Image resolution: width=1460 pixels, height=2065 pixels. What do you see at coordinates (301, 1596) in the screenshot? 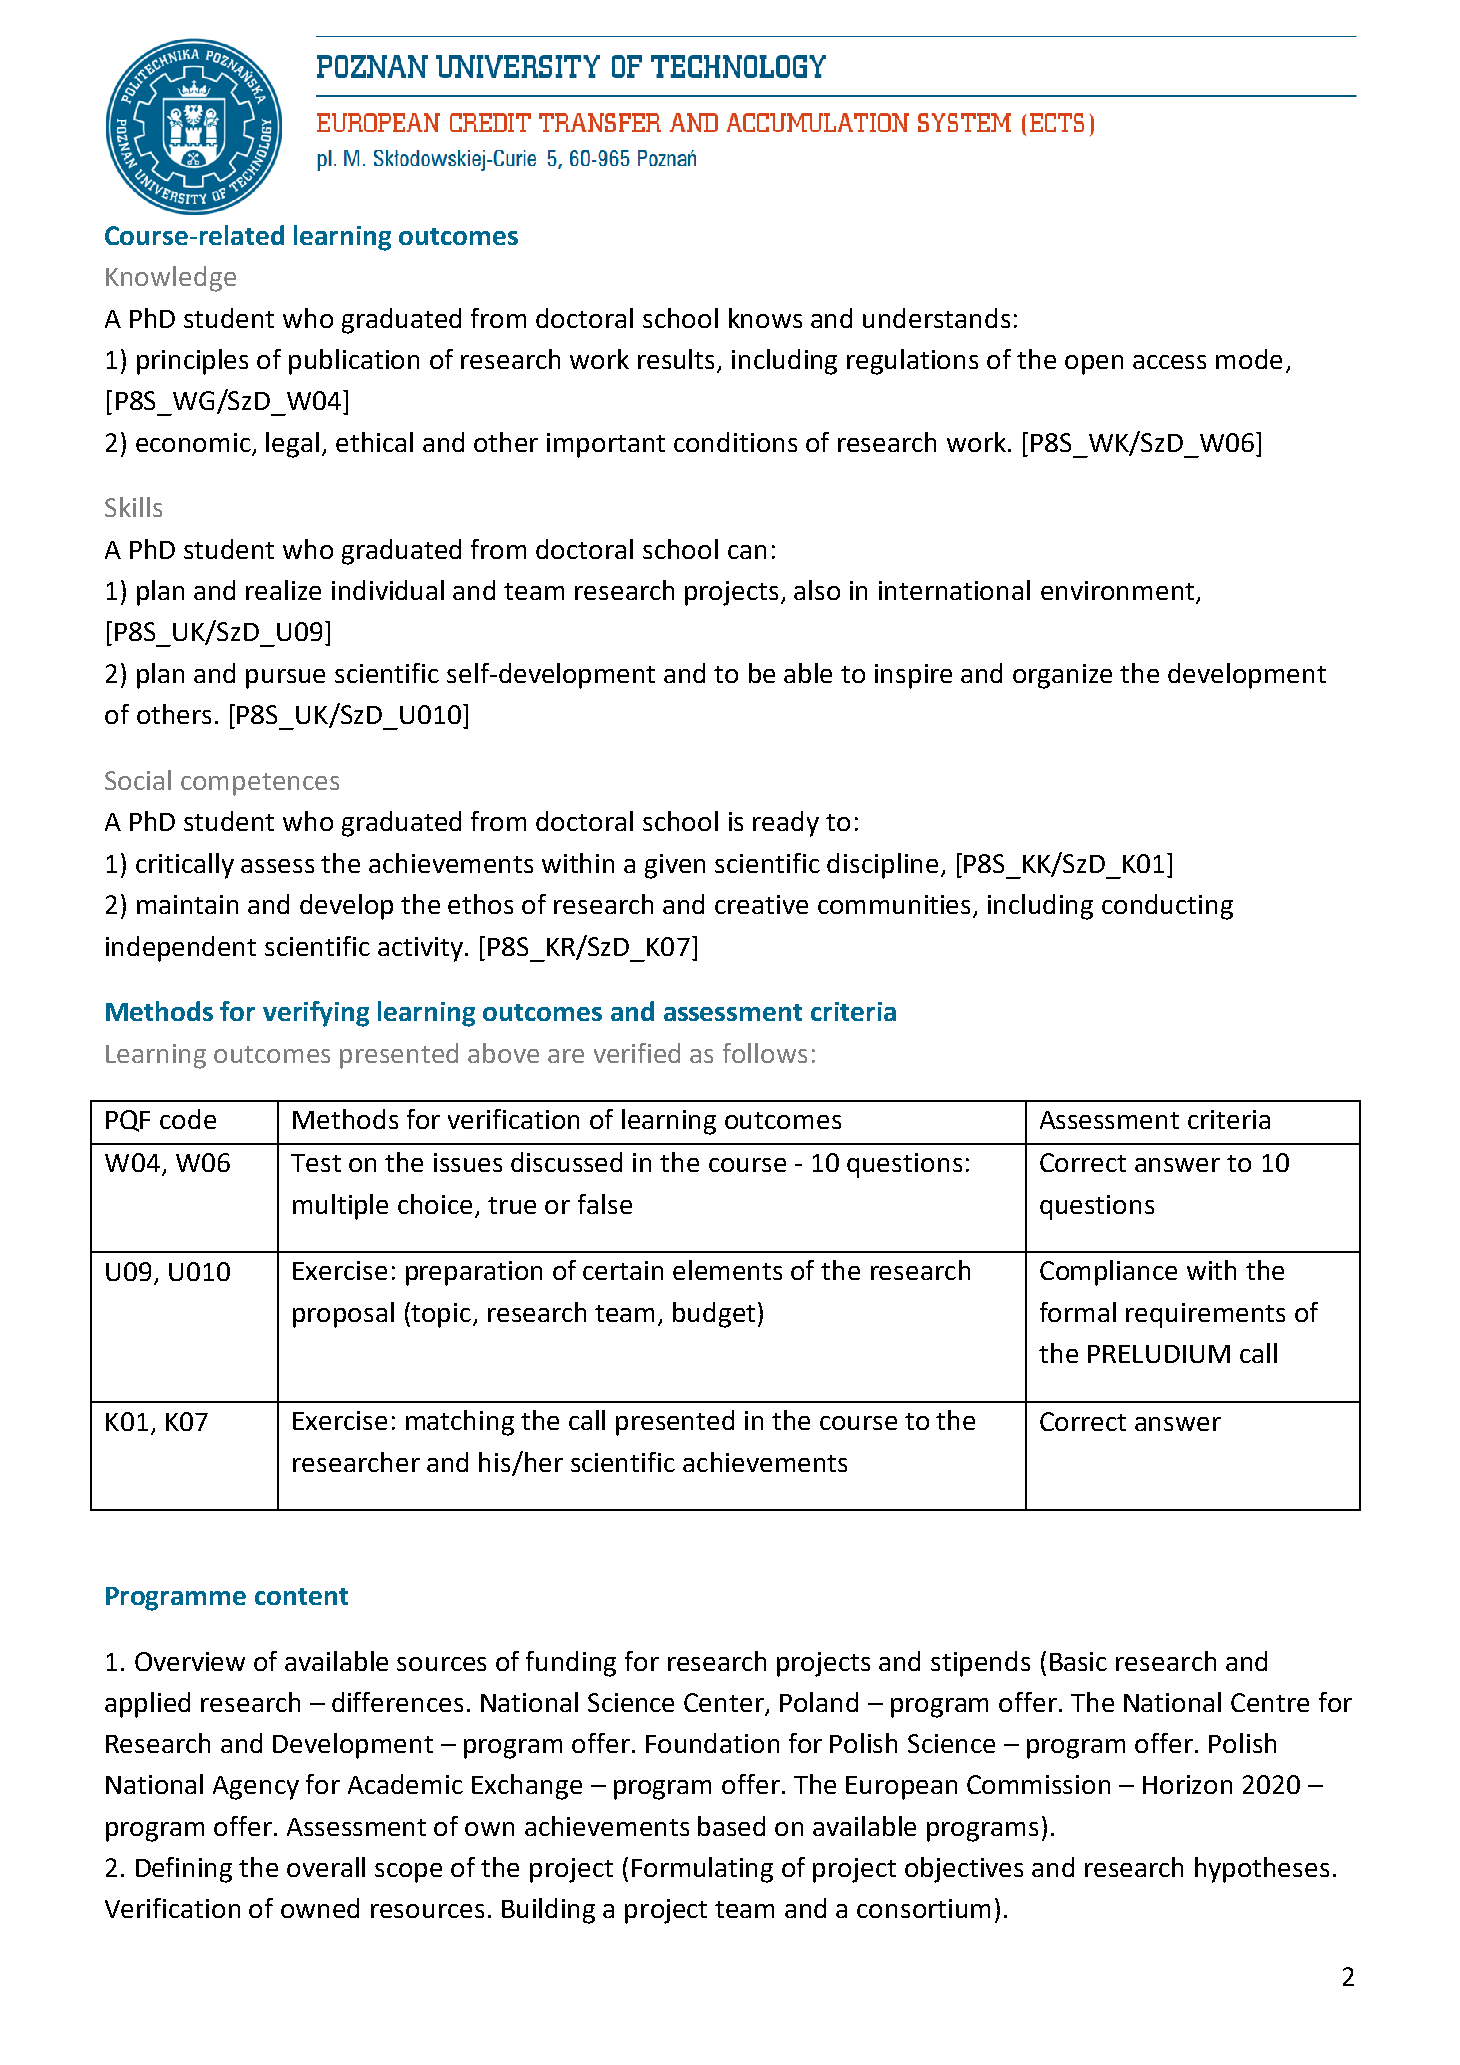
I see `content` at bounding box center [301, 1596].
